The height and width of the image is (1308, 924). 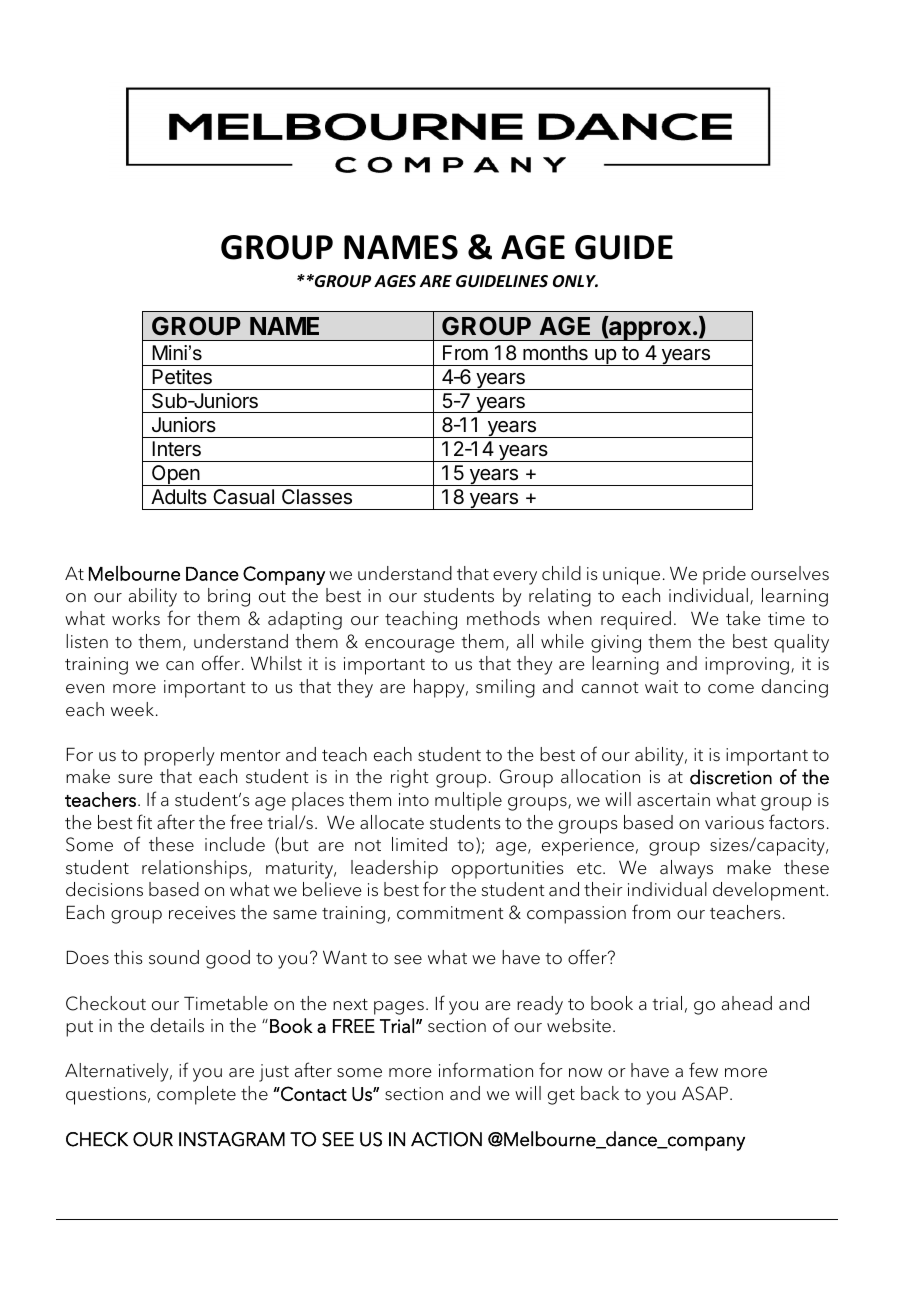 What do you see at coordinates (175, 475) in the image?
I see `Open` at bounding box center [175, 475].
